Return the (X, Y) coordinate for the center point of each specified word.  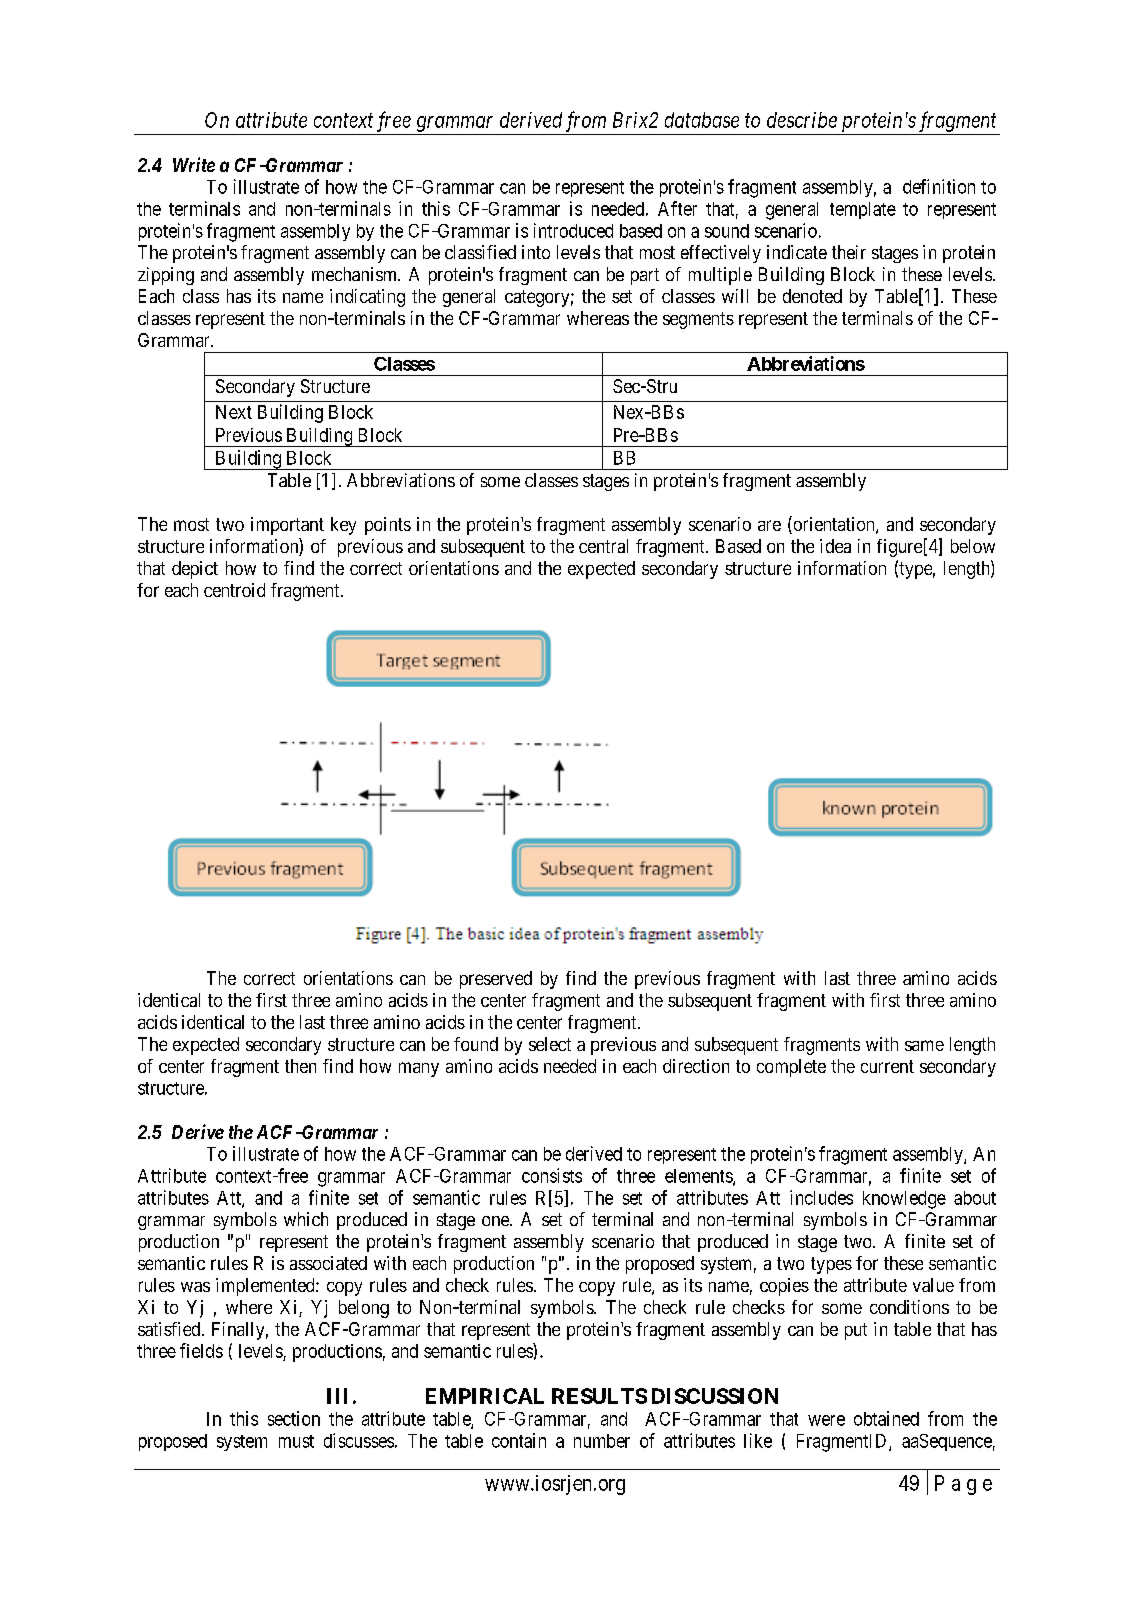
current (887, 1066)
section (294, 1418)
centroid (234, 590)
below (973, 546)
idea (835, 546)
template (863, 210)
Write (194, 164)
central (603, 546)
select (550, 1044)
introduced (573, 230)
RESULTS (599, 1396)
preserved (496, 980)
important (287, 526)
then (300, 1066)
